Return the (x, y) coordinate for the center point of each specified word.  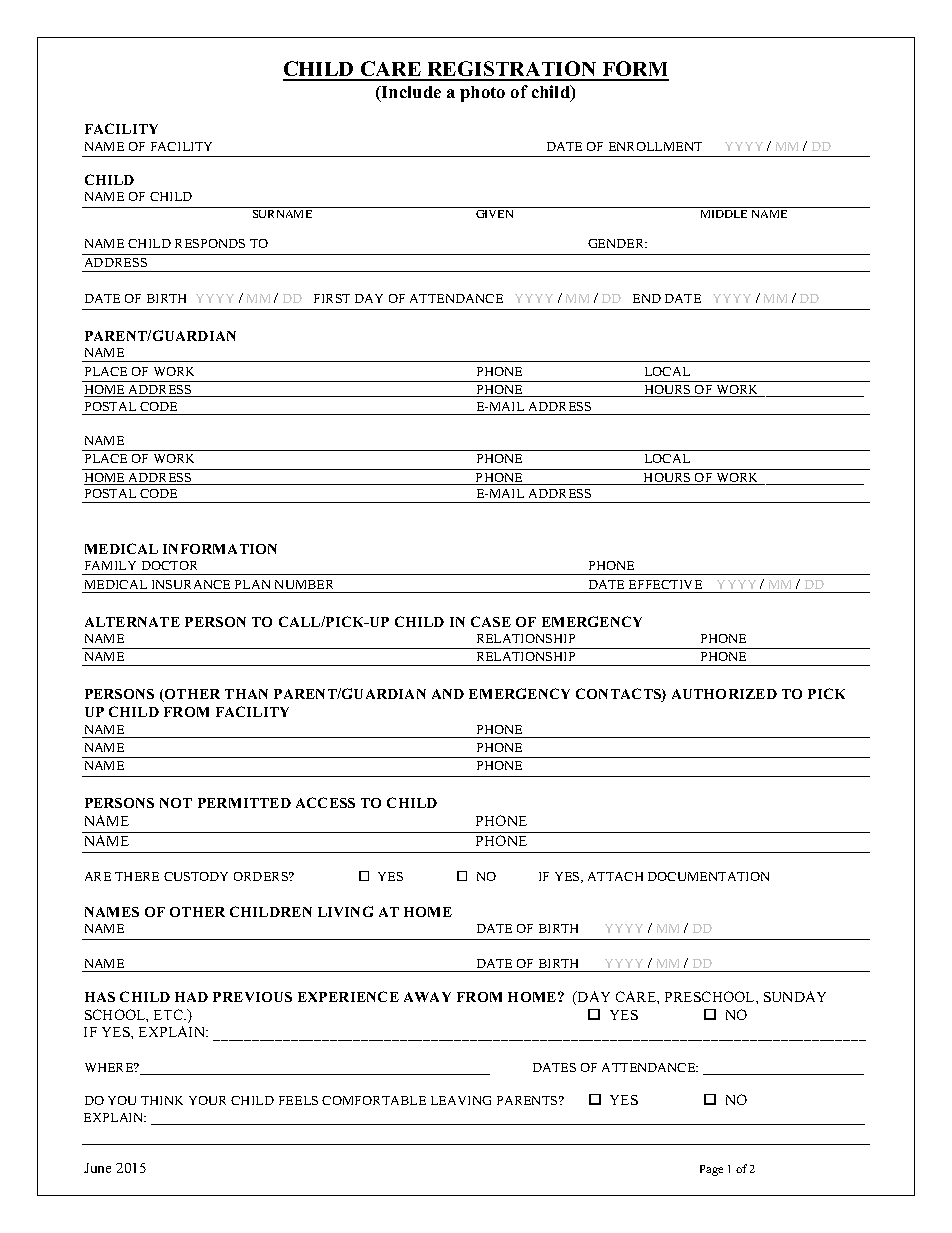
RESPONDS (210, 243)
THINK (162, 1100)
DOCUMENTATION (708, 876)
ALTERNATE (132, 622)
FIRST (332, 298)
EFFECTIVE (665, 584)
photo (482, 94)
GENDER (617, 243)
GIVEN (494, 214)
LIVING (345, 911)
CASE (491, 621)
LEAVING (461, 1100)
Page (711, 1170)
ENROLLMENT (655, 146)
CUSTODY (196, 876)
